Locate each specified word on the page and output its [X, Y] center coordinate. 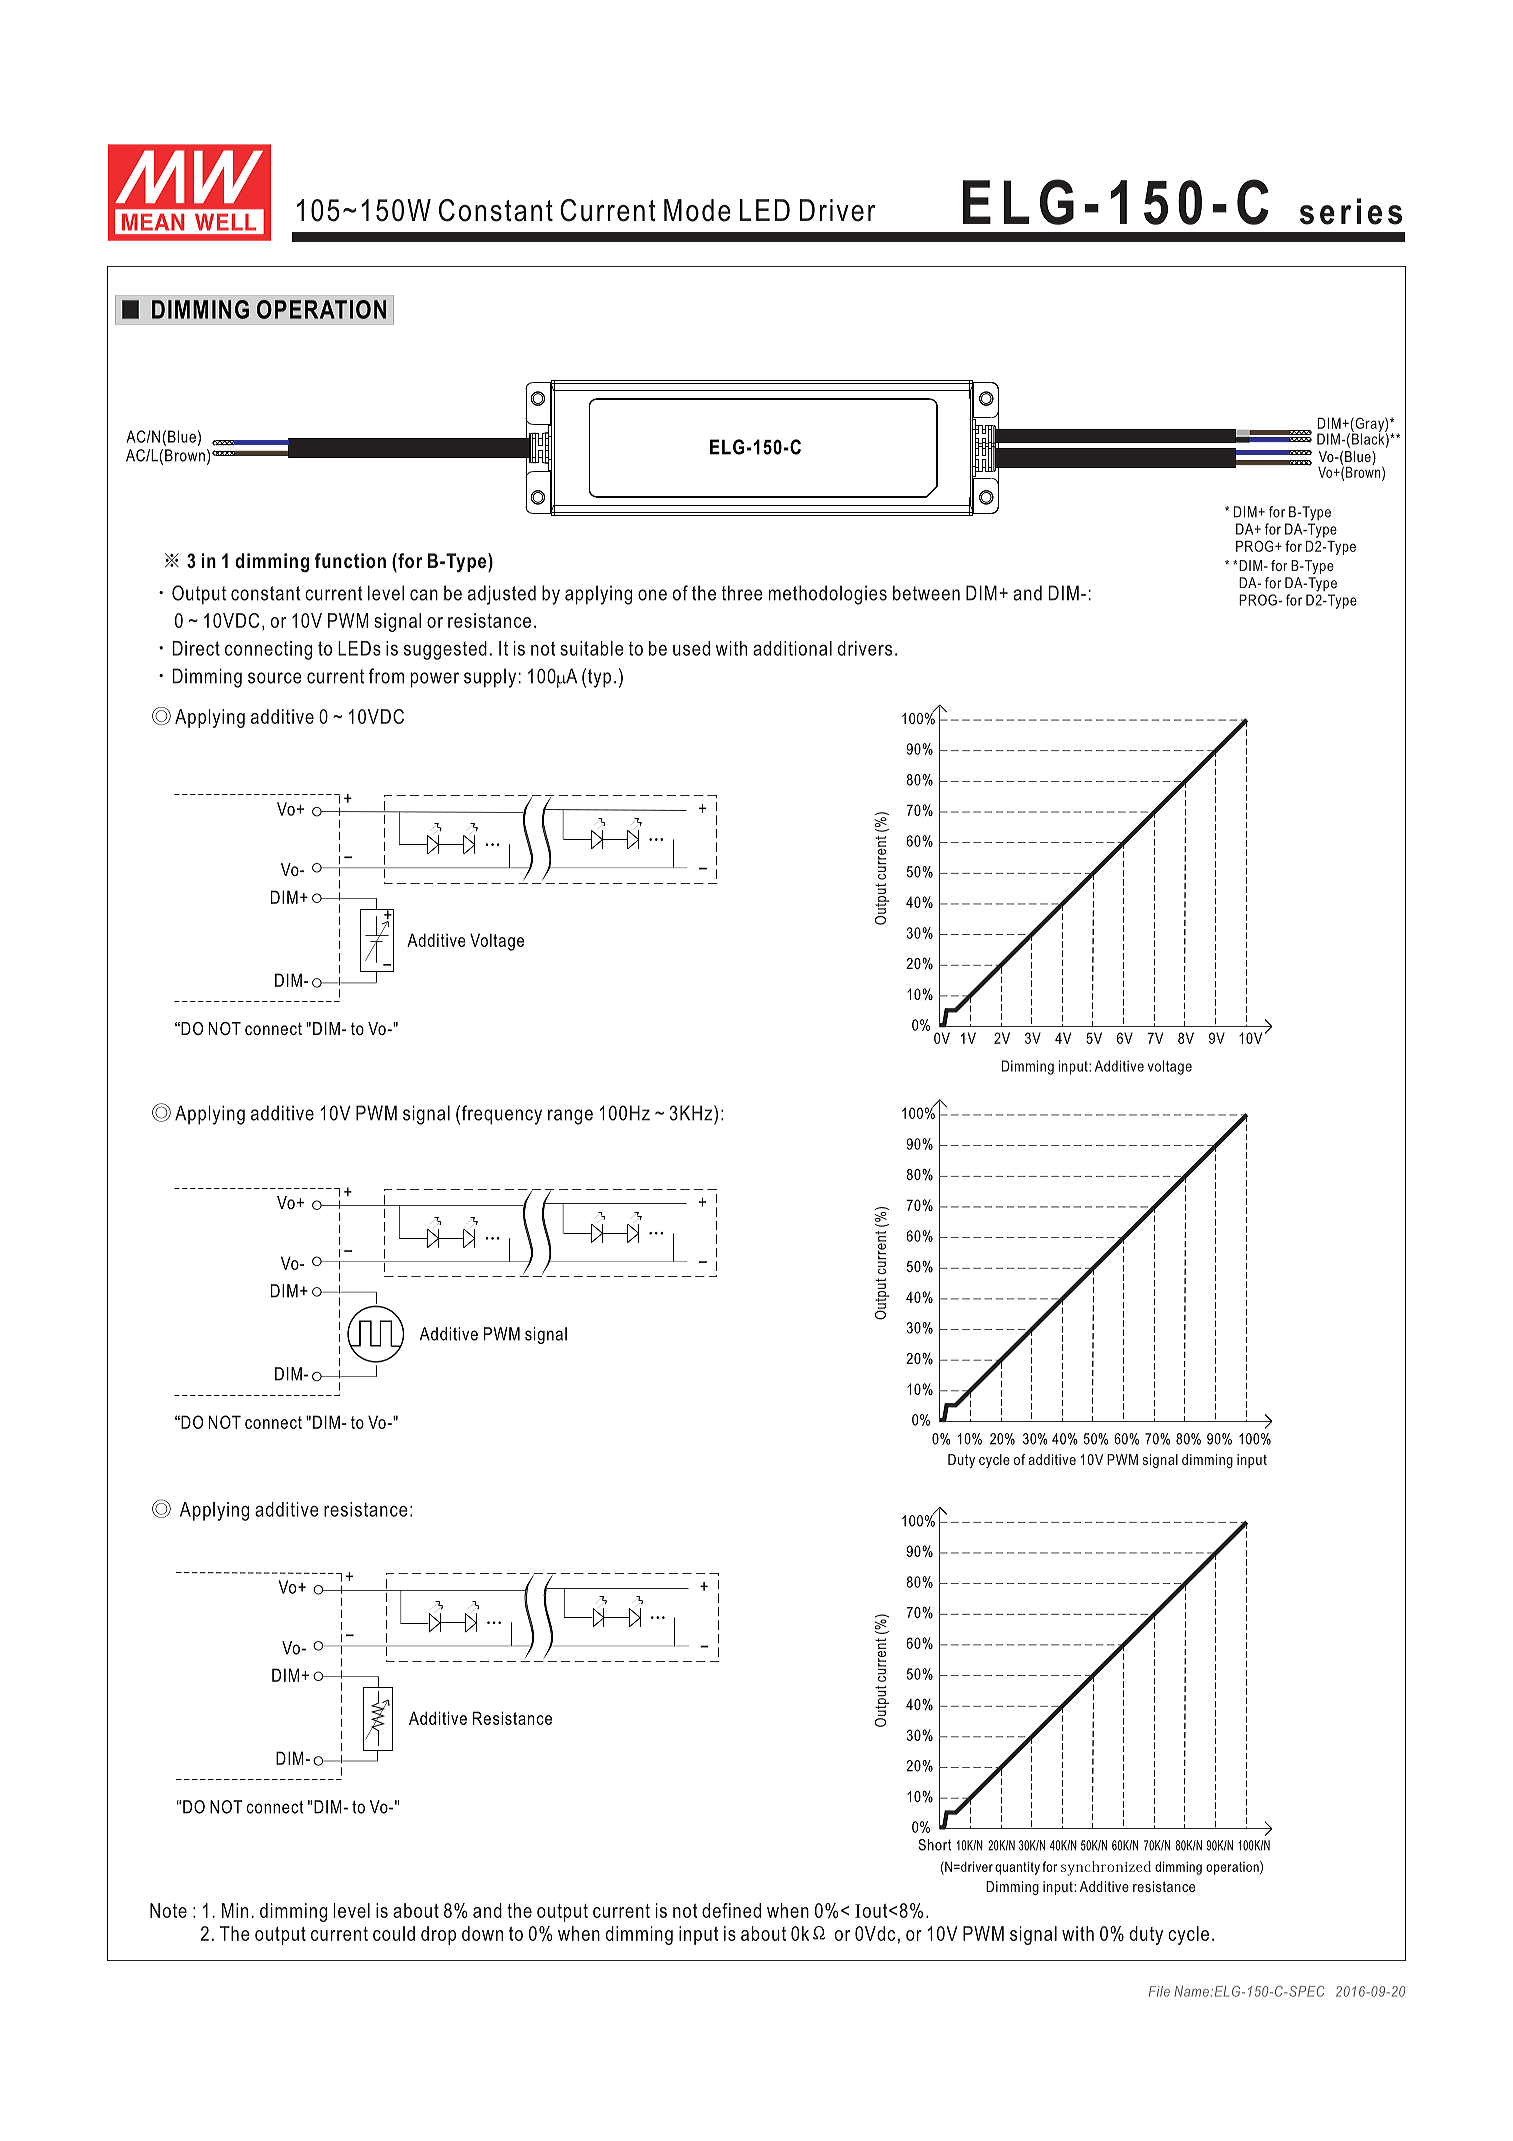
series [1351, 211]
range [570, 1117]
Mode [697, 210]
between [926, 593]
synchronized [1106, 1868]
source [275, 678]
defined [731, 1910]
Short [934, 1845]
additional [792, 648]
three [742, 593]
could [394, 1933]
